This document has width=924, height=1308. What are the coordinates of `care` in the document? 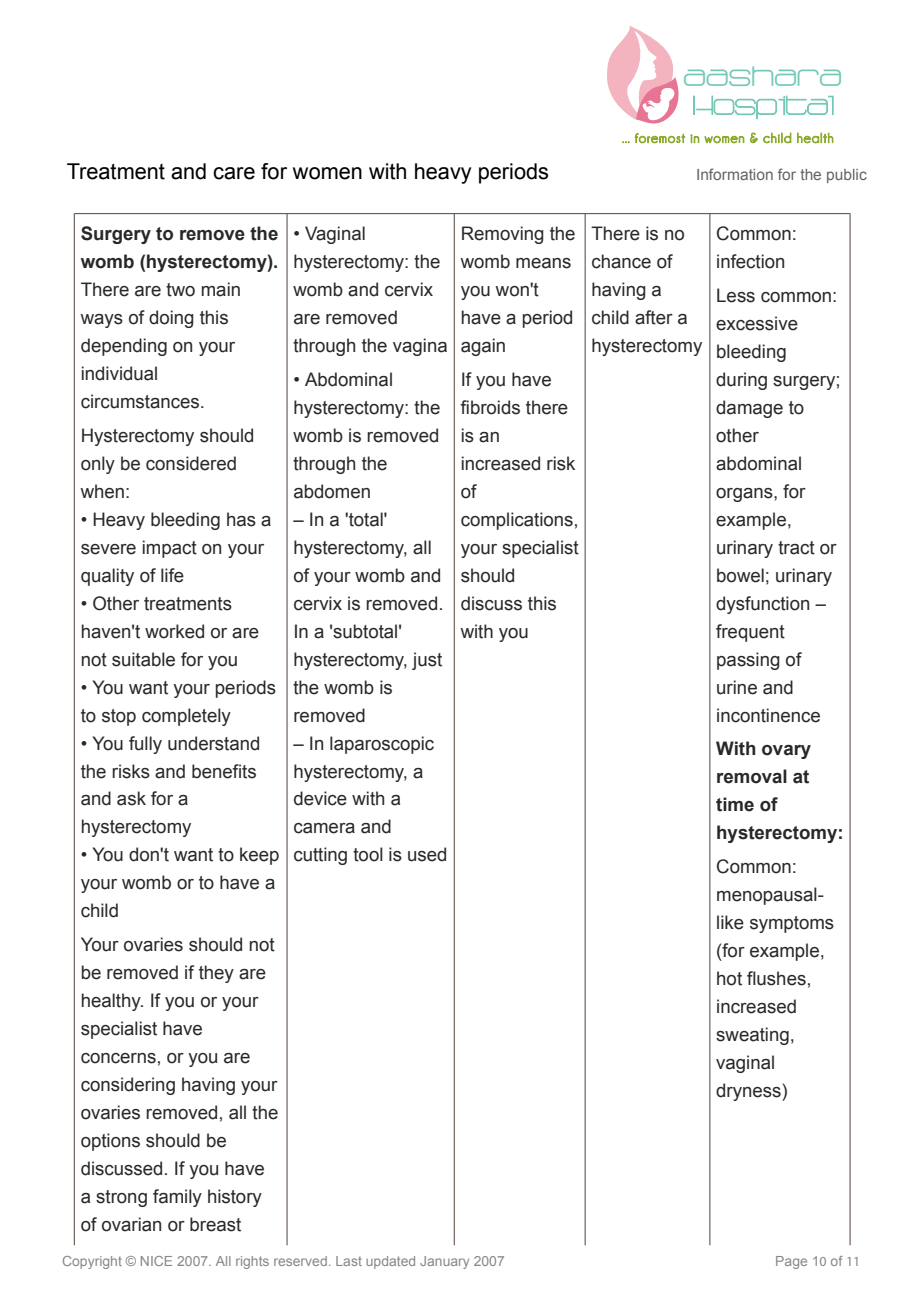 It's located at (234, 173).
